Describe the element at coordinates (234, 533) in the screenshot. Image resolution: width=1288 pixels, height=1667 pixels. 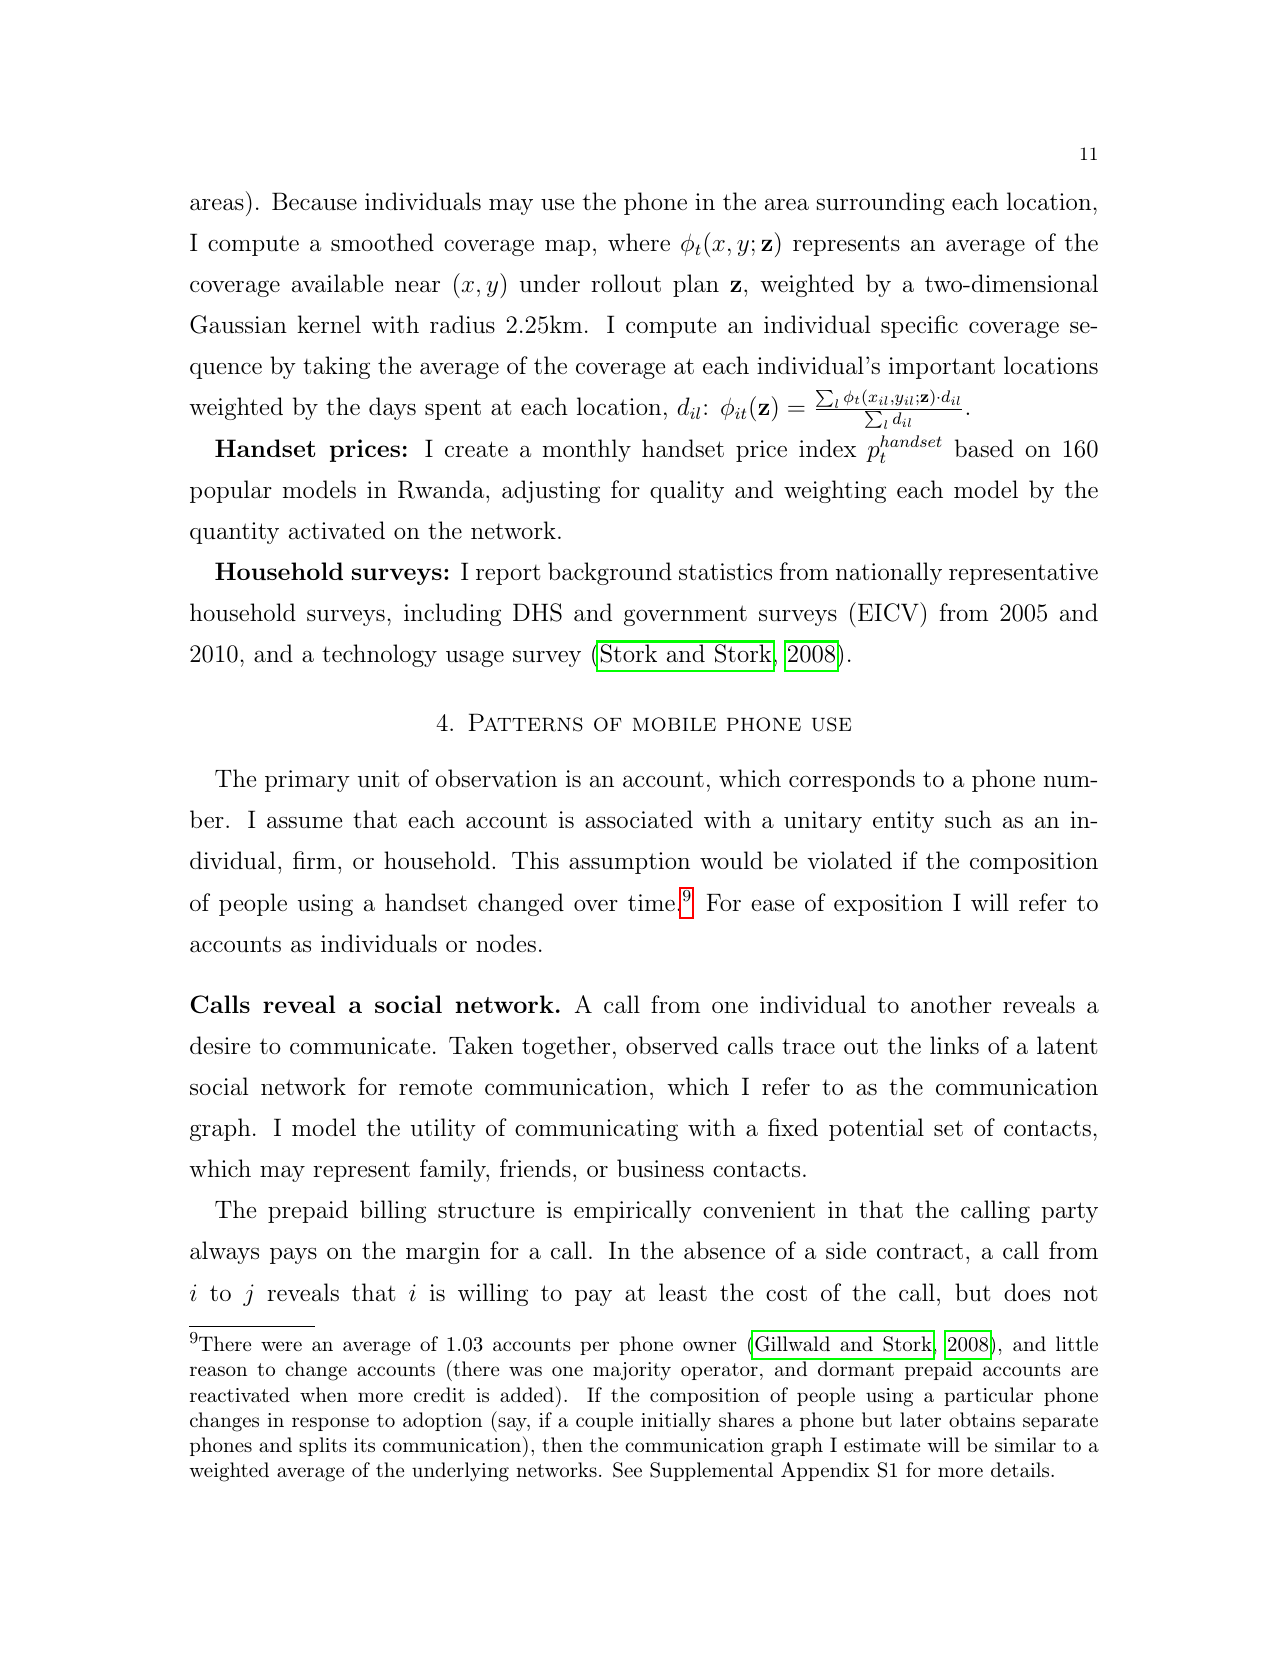
I see `quantity` at that location.
